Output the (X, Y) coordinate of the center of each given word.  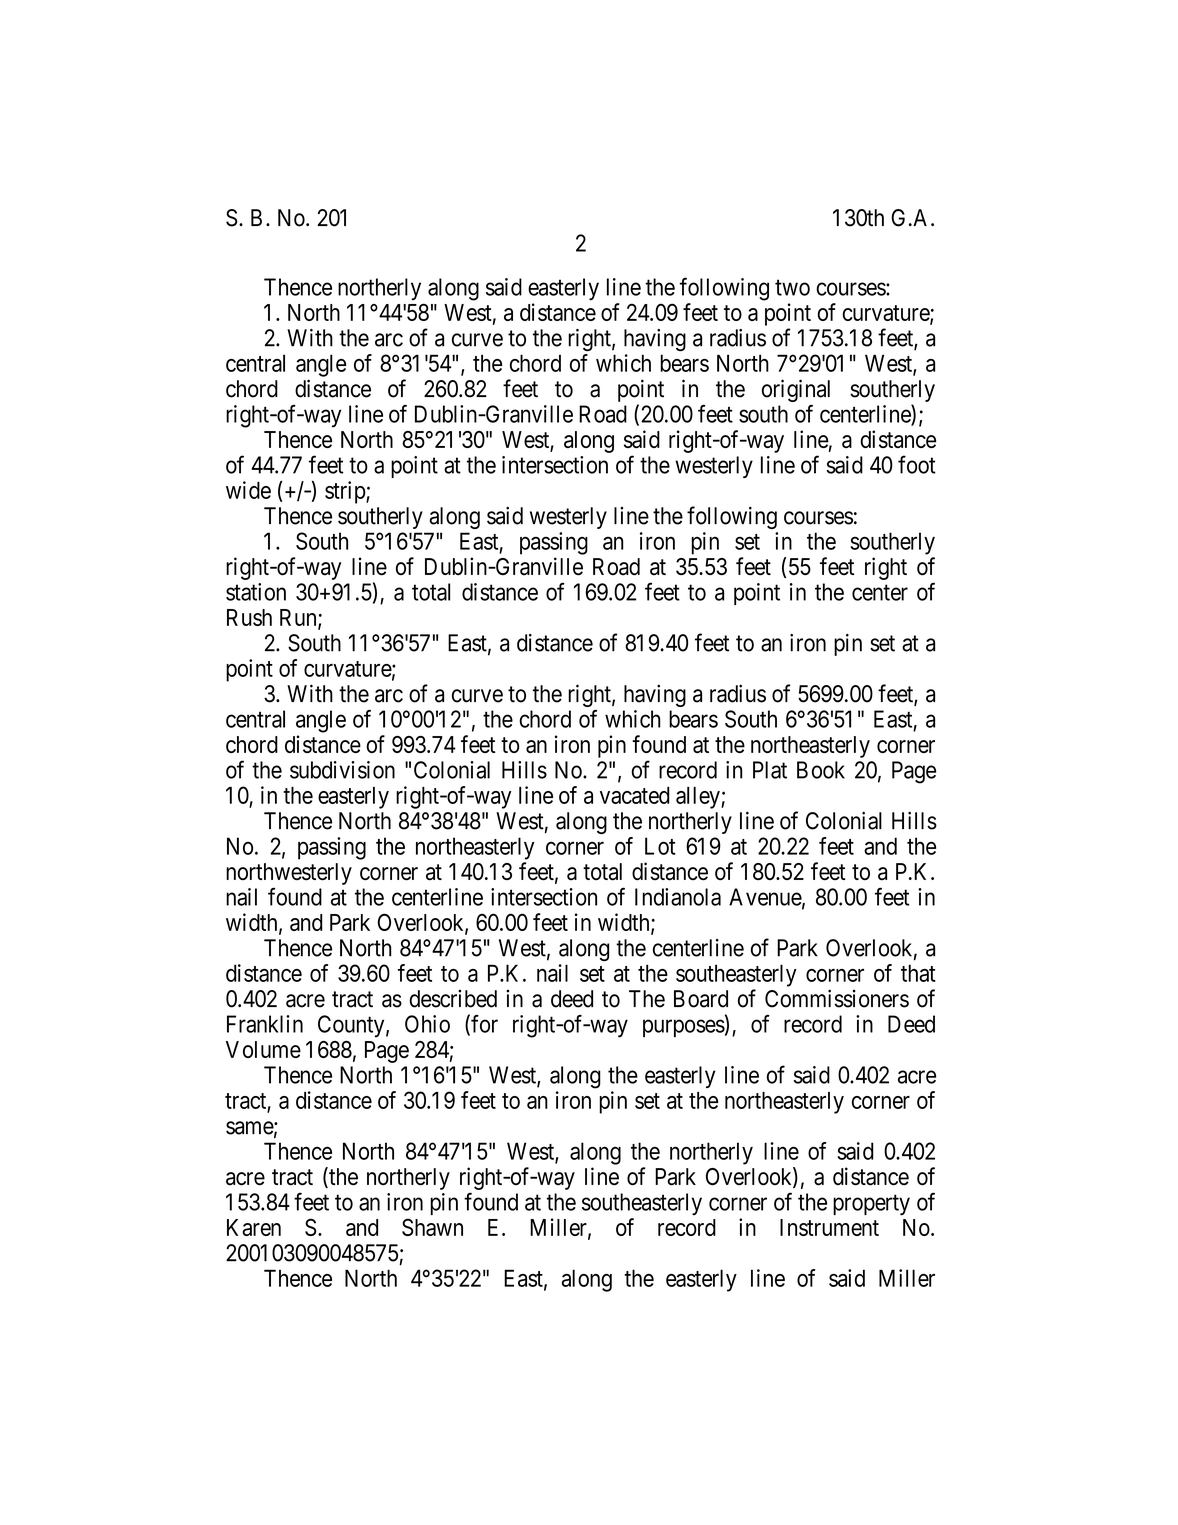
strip (346, 492)
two (792, 288)
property (871, 1205)
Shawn (432, 1227)
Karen (254, 1227)
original (796, 390)
